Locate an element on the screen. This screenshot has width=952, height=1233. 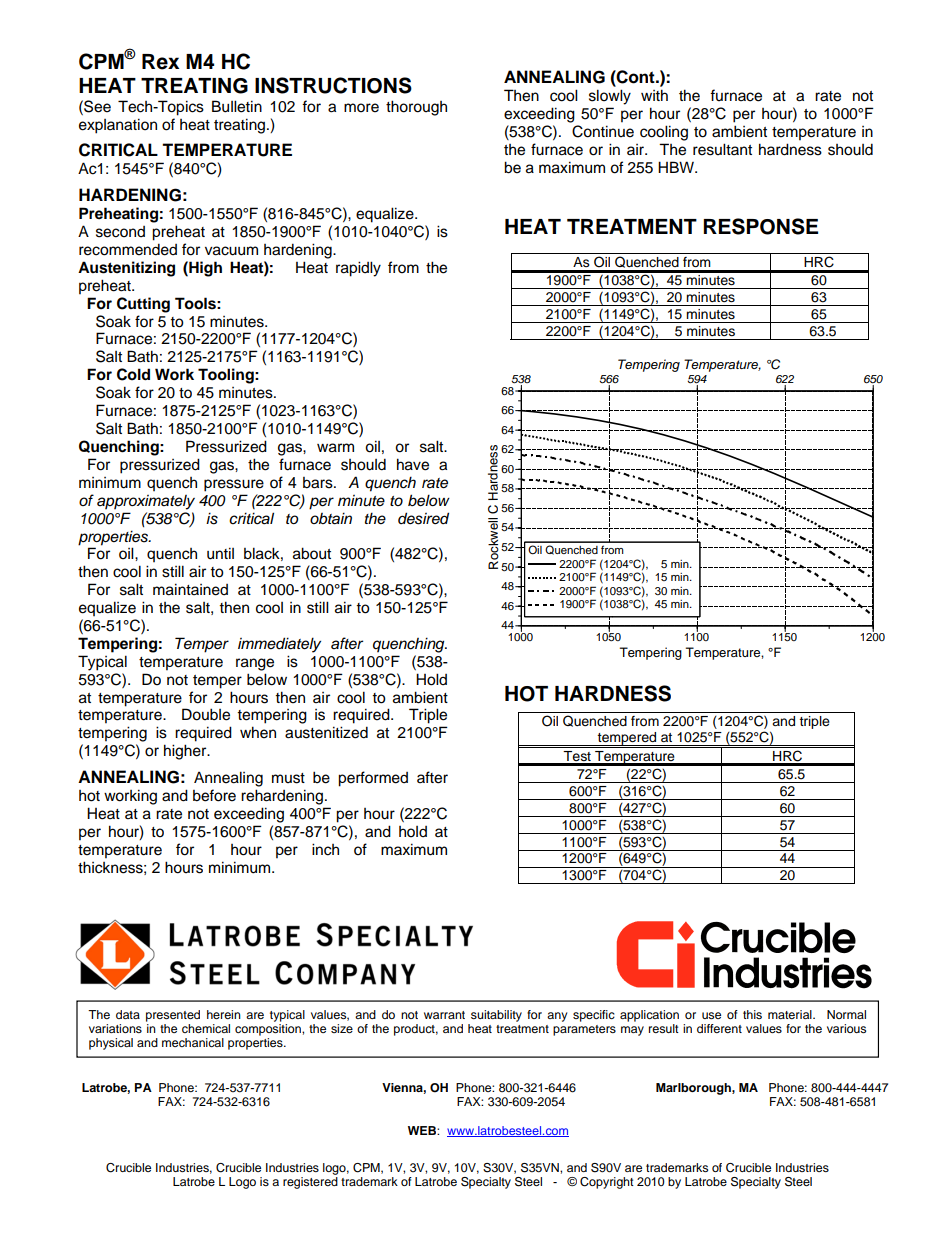
thorough is located at coordinates (416, 108).
